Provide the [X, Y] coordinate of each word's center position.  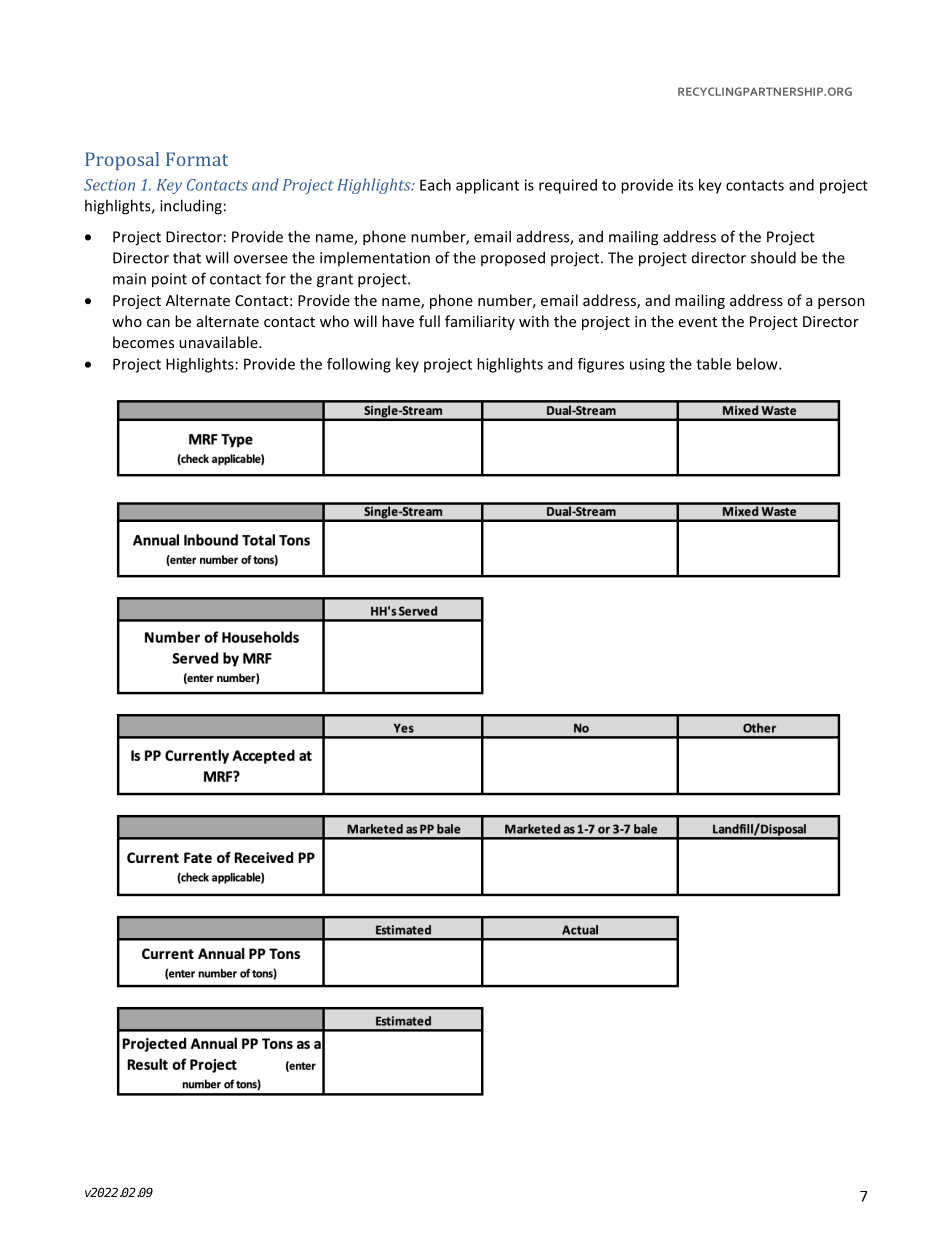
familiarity [480, 322]
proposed [513, 258]
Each [435, 185]
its [686, 185]
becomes [143, 342]
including [191, 207]
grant [335, 281]
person [841, 303]
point [169, 280]
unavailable [219, 342]
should [773, 257]
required [568, 186]
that [187, 257]
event [698, 322]
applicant [487, 186]
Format [197, 159]
